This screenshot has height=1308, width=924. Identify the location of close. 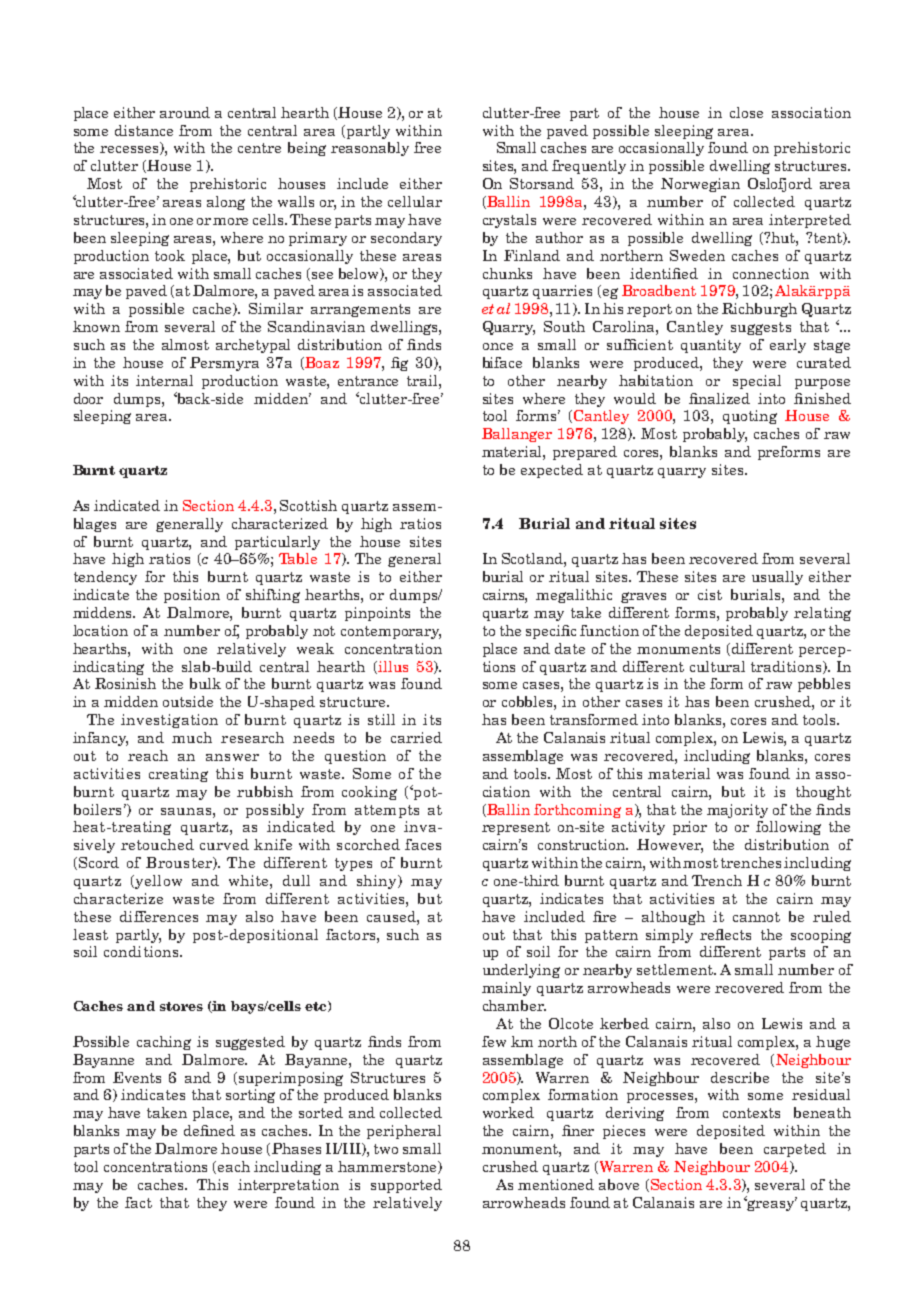
(746, 112).
